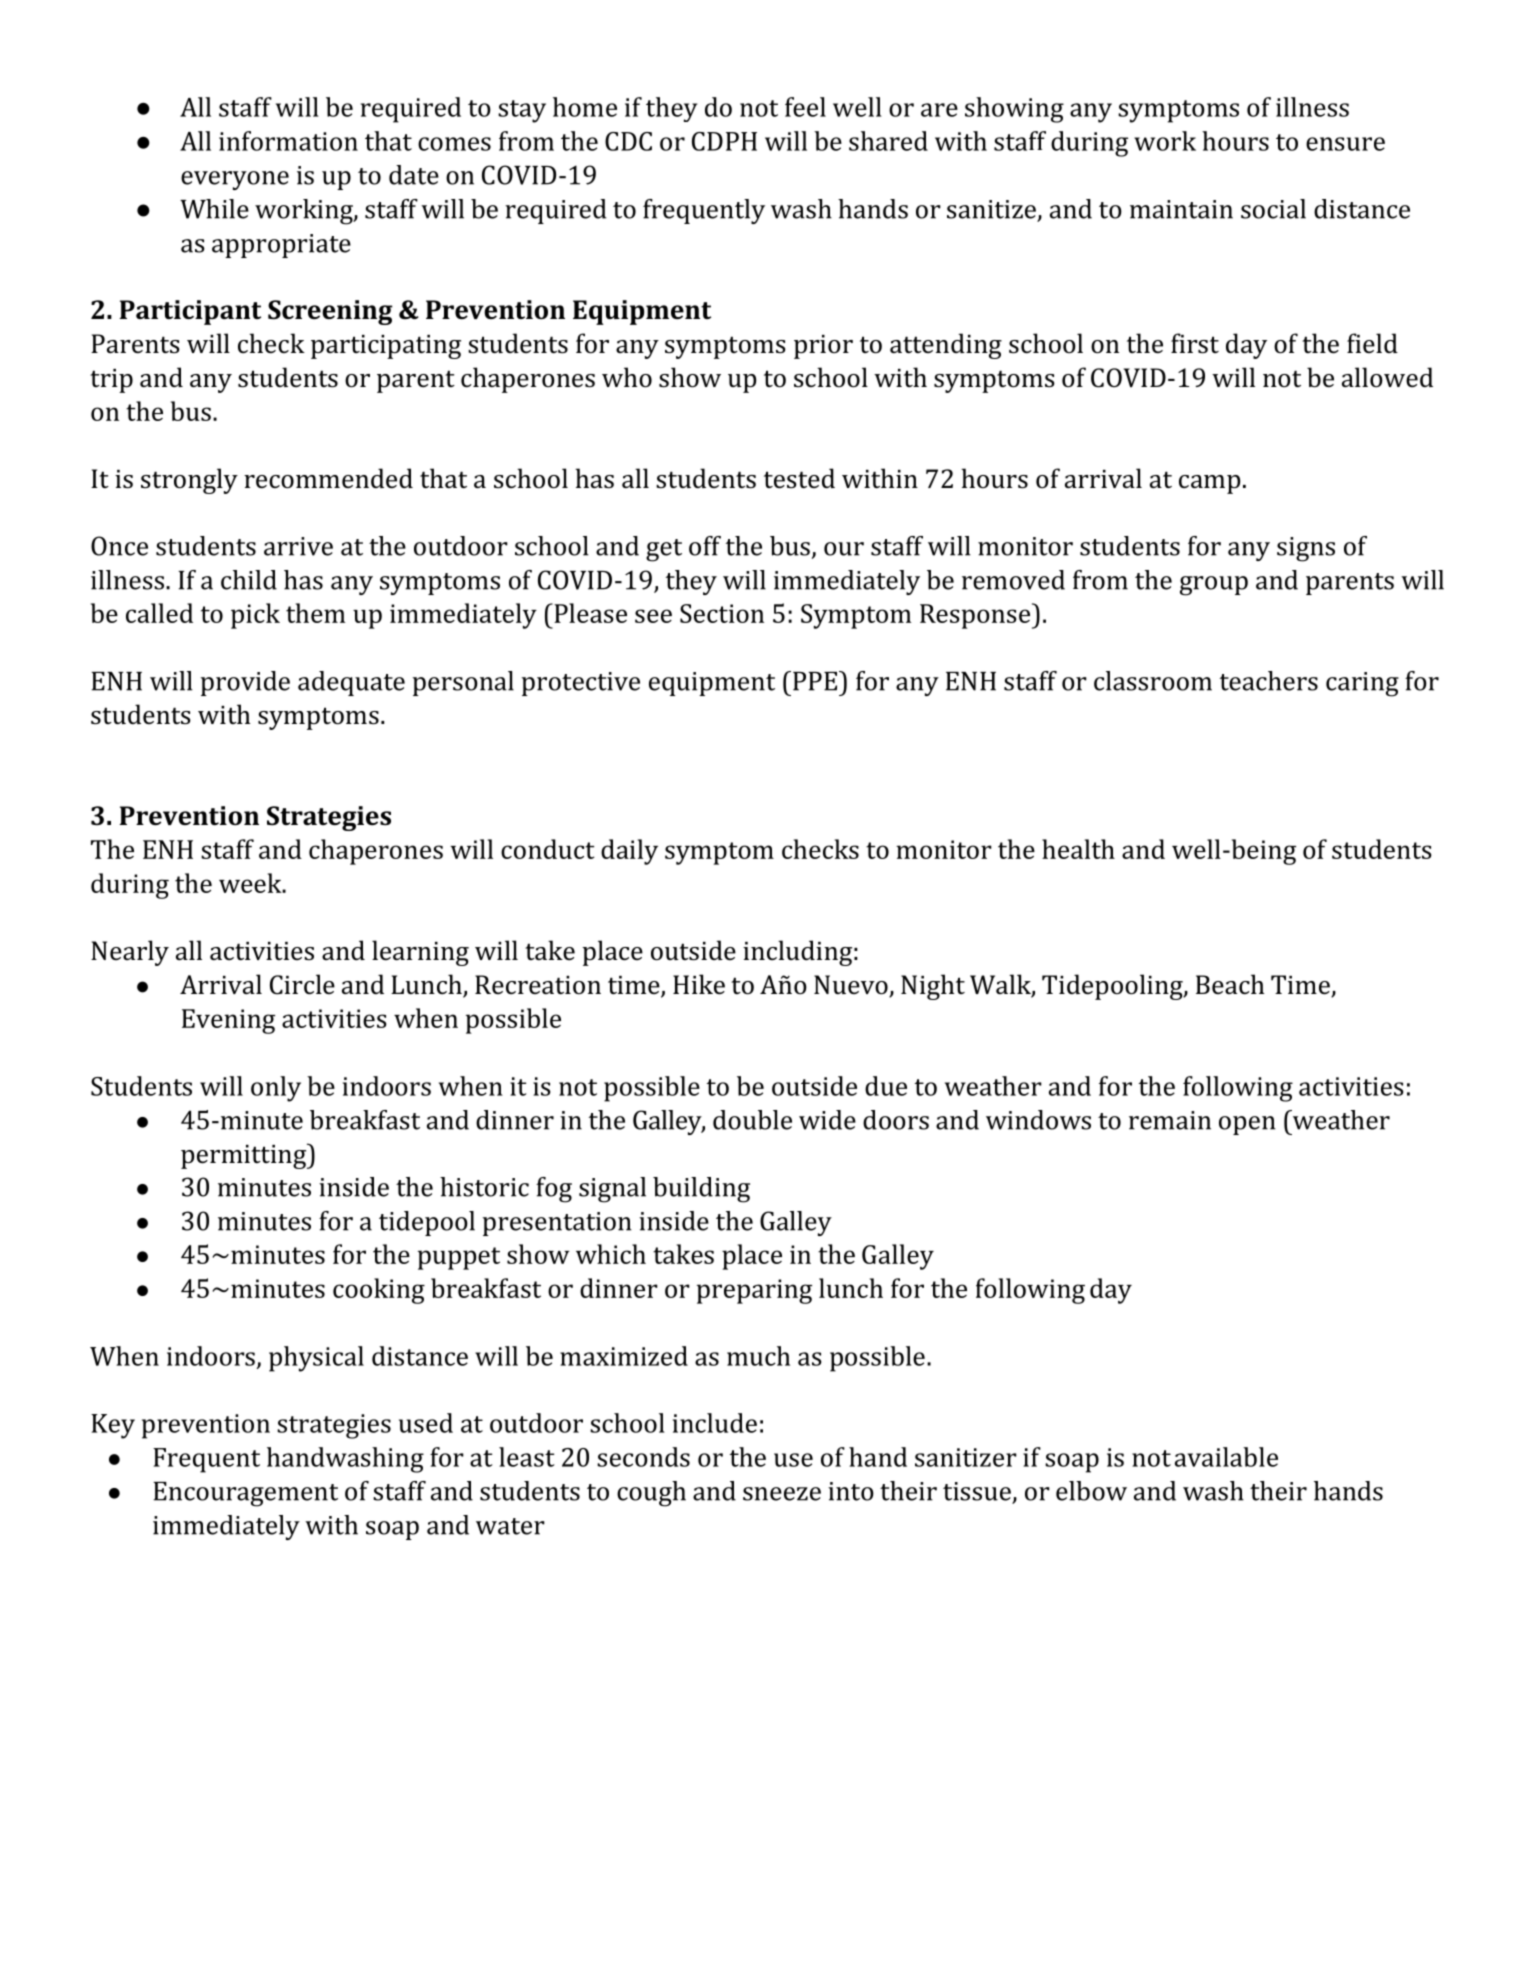  Describe the element at coordinates (245, 1156) in the document. I see `permitting` at that location.
